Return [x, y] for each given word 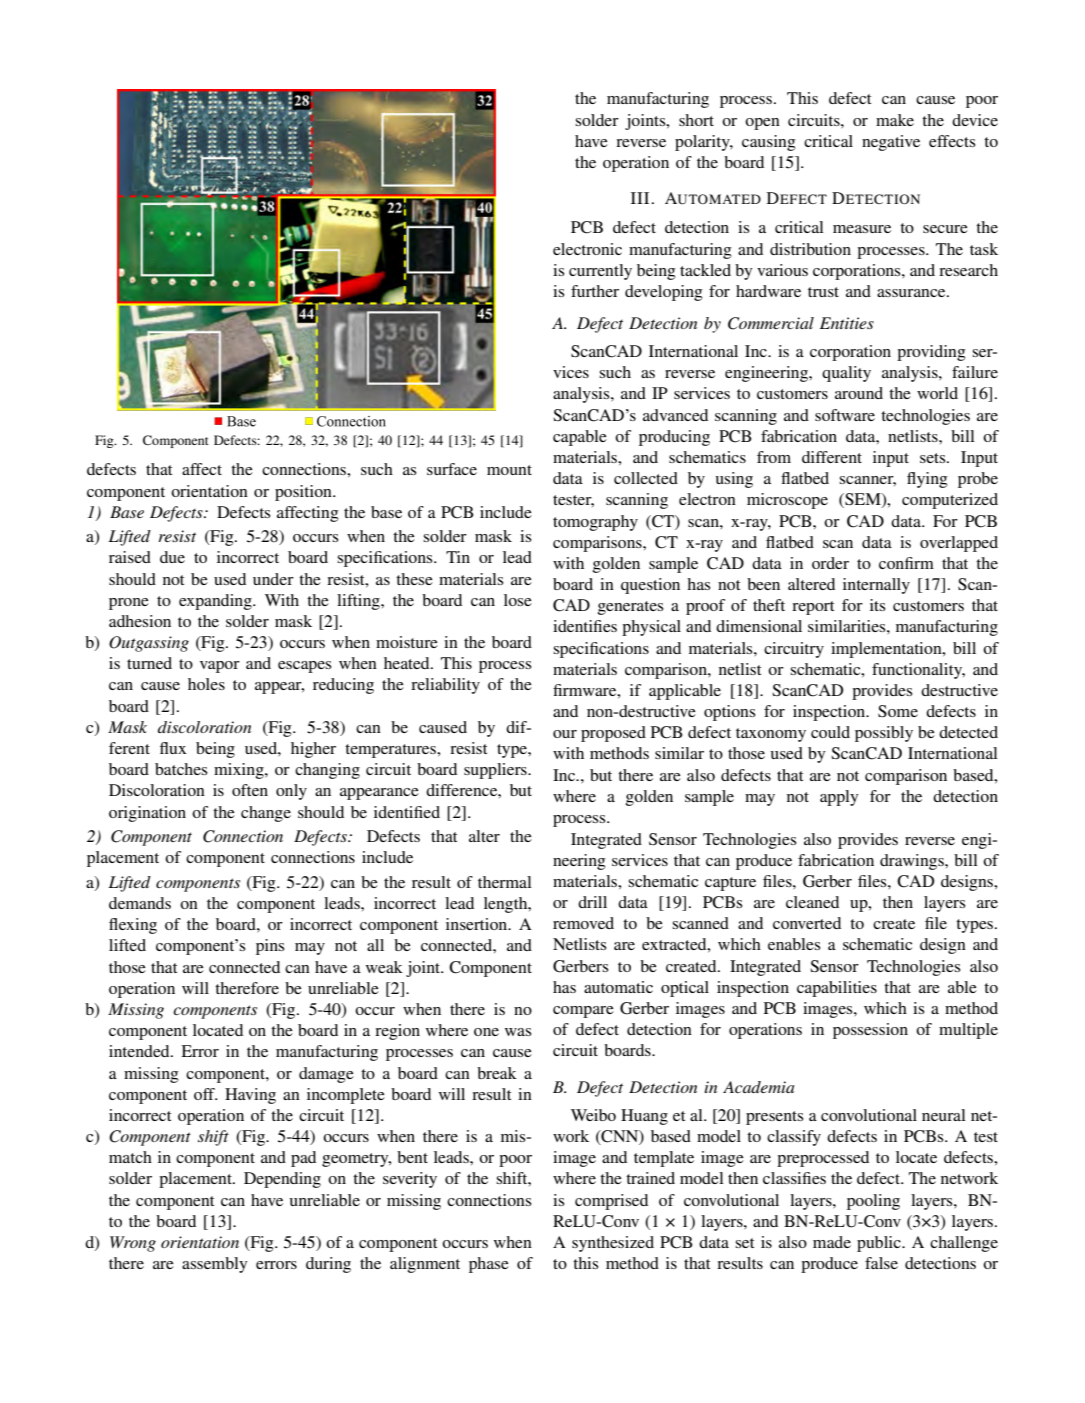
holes [206, 684]
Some [898, 711]
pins [270, 947]
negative [891, 143]
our [565, 734]
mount [509, 470]
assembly [215, 1265]
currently [600, 272]
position [304, 493]
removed [583, 923]
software [845, 415]
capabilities [837, 989]
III [640, 198]
